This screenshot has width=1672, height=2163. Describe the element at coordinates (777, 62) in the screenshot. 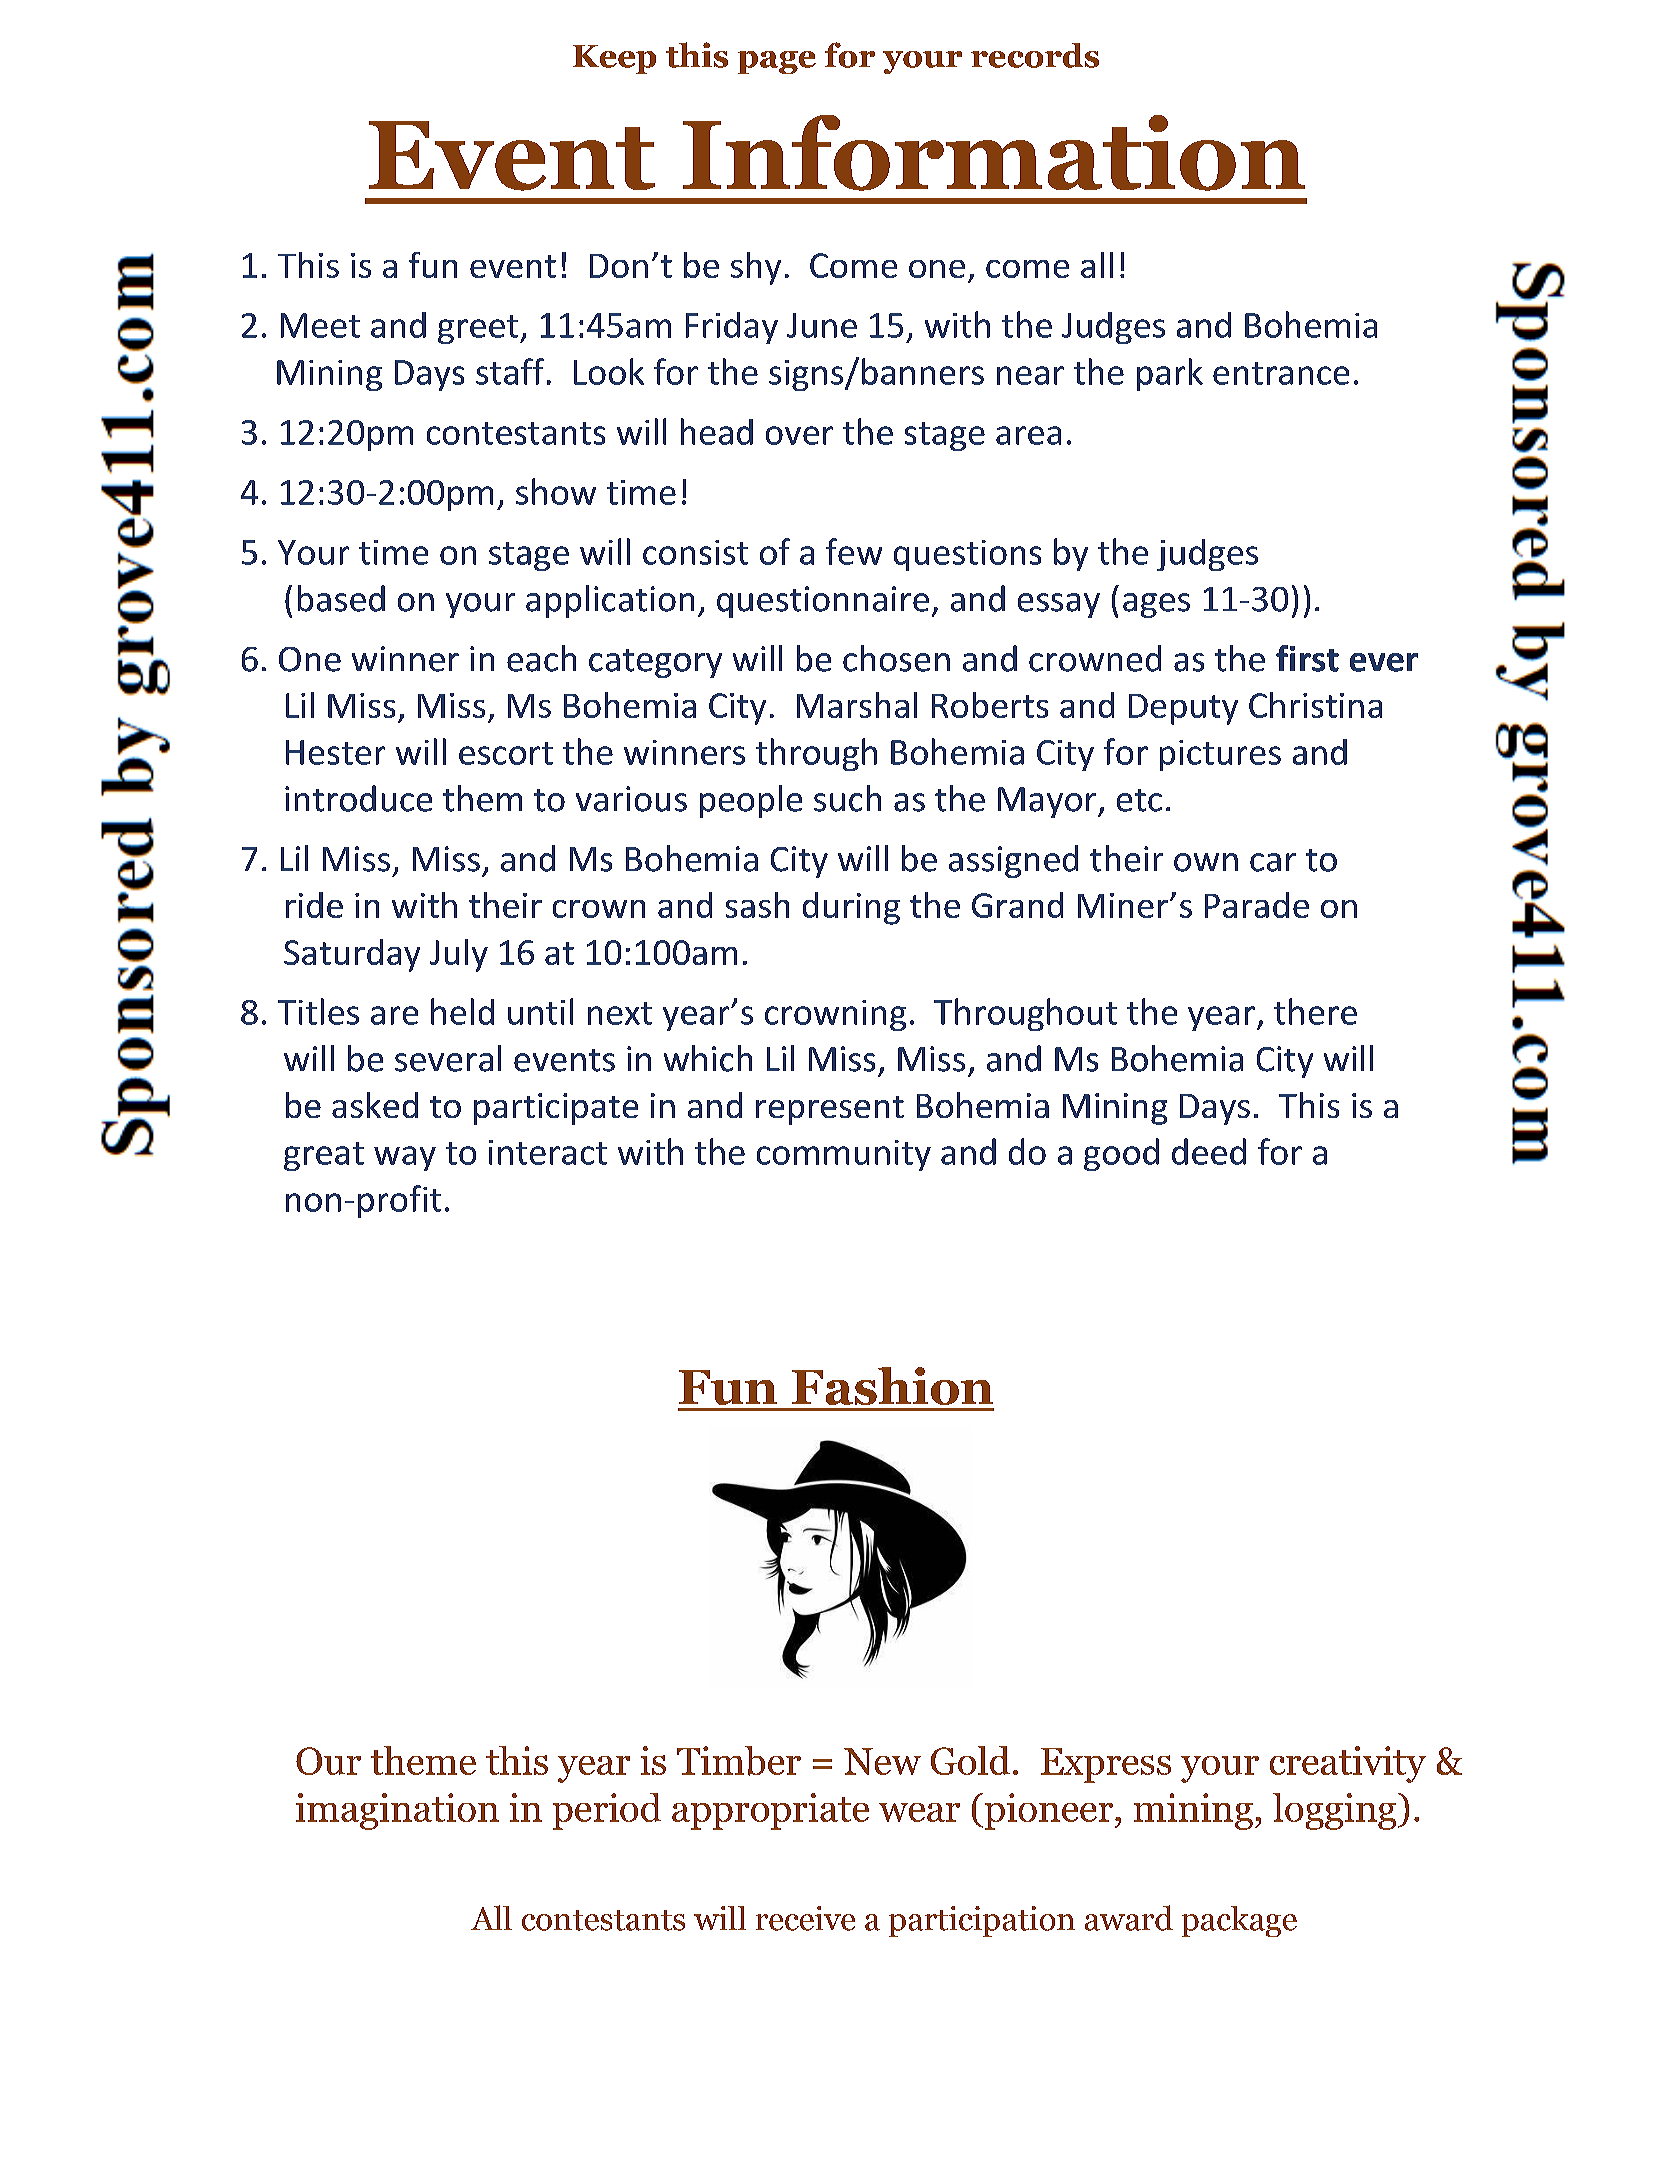

I see `page` at that location.
